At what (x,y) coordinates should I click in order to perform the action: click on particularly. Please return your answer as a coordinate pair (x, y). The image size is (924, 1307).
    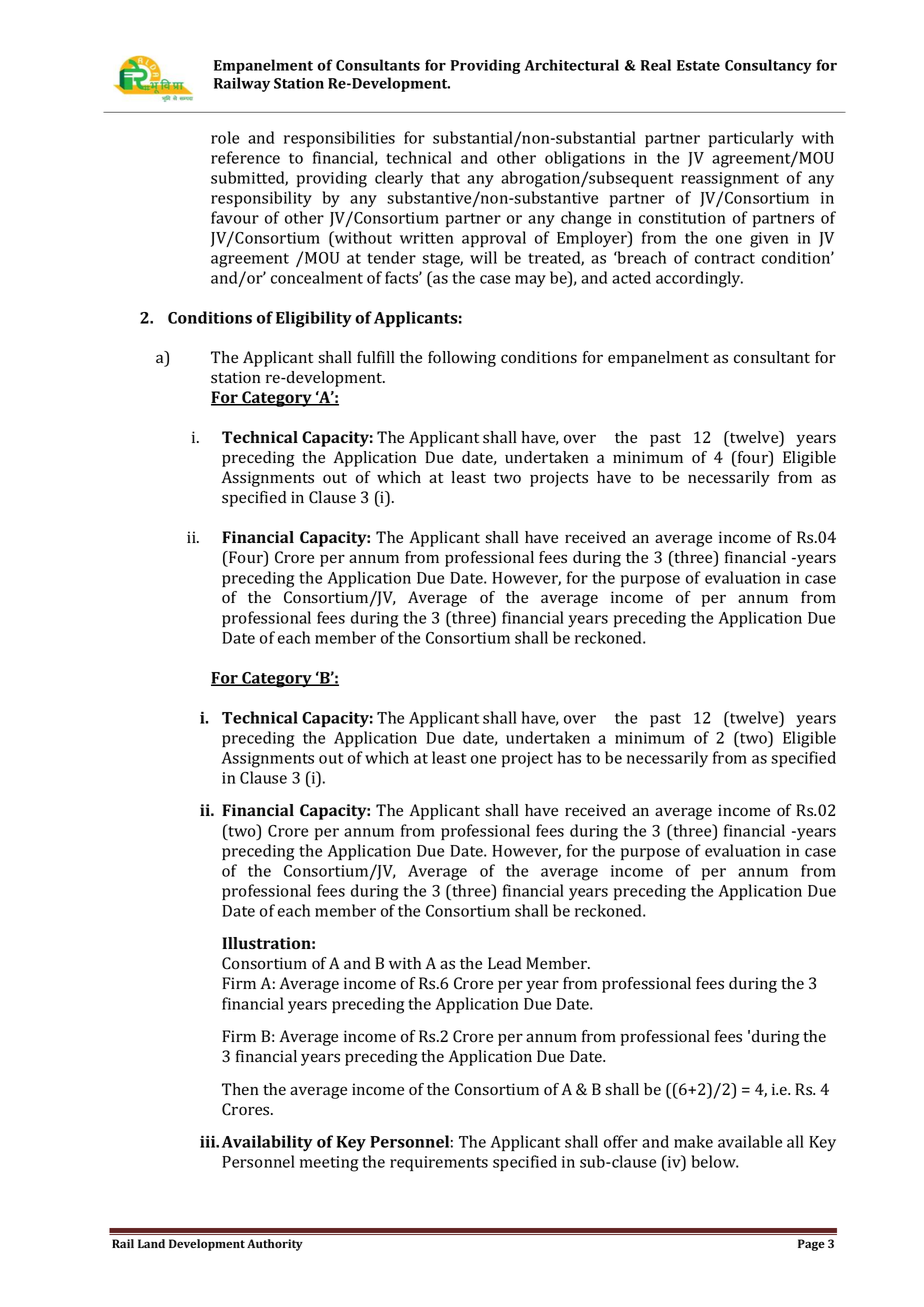
    Looking at the image, I should click on (751, 139).
